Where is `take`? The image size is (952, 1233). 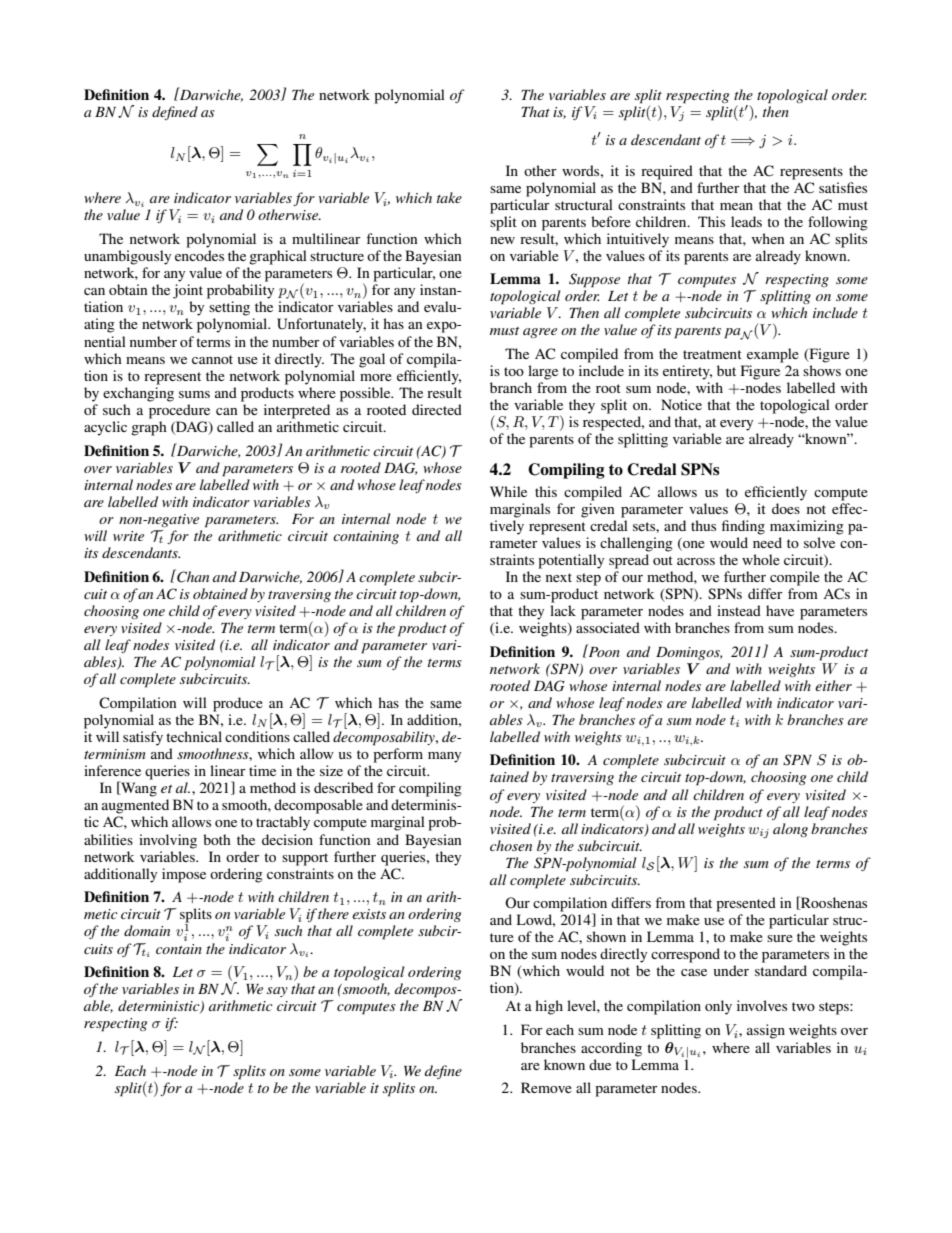 take is located at coordinates (449, 197).
